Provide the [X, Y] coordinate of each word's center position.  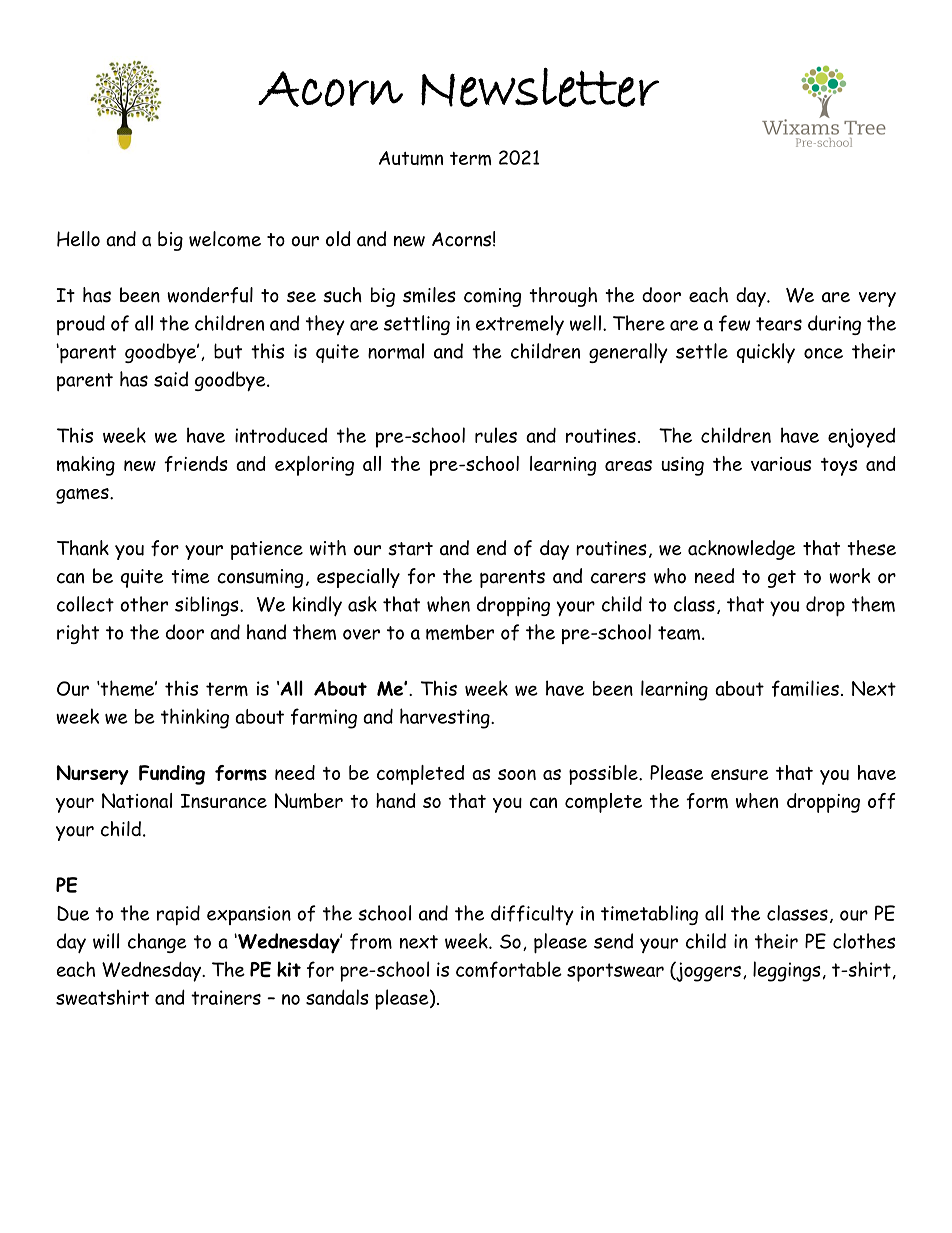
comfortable [509, 969]
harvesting [446, 718]
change [157, 943]
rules [496, 435]
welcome [225, 239]
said [171, 379]
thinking [195, 718]
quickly [766, 353]
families [805, 688]
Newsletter [540, 87]
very [877, 299]
